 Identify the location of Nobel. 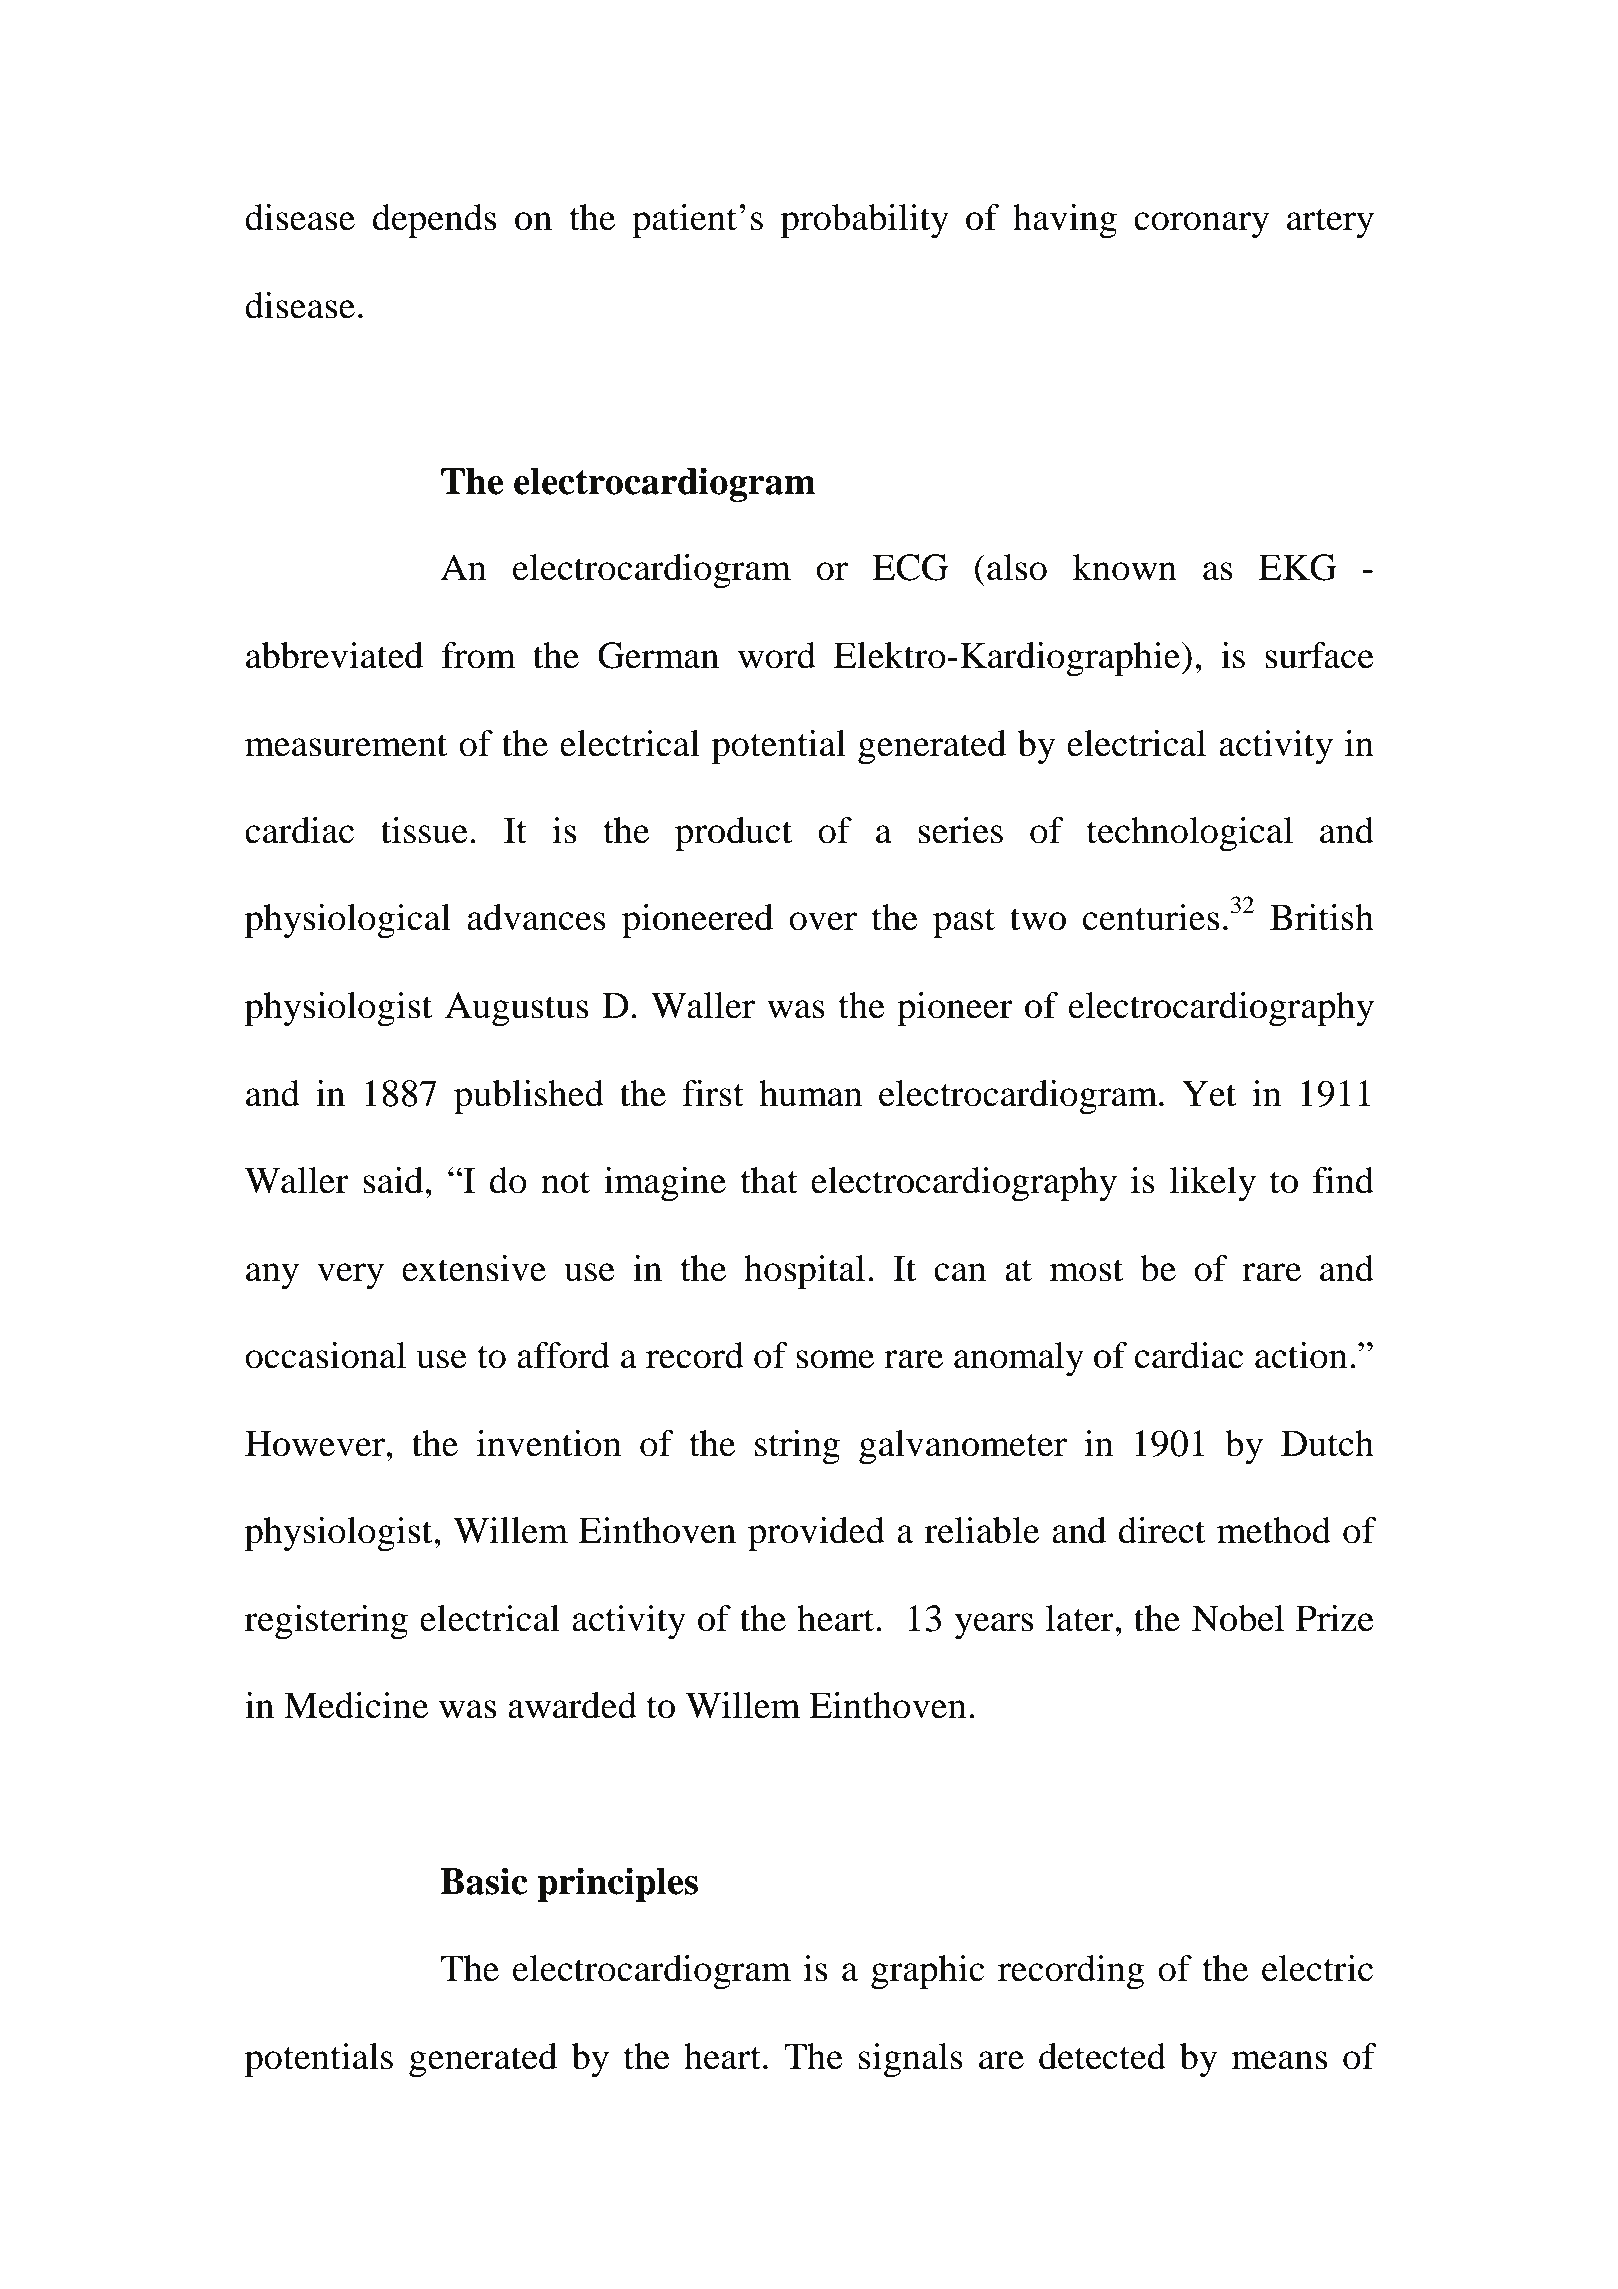
(1238, 1618).
